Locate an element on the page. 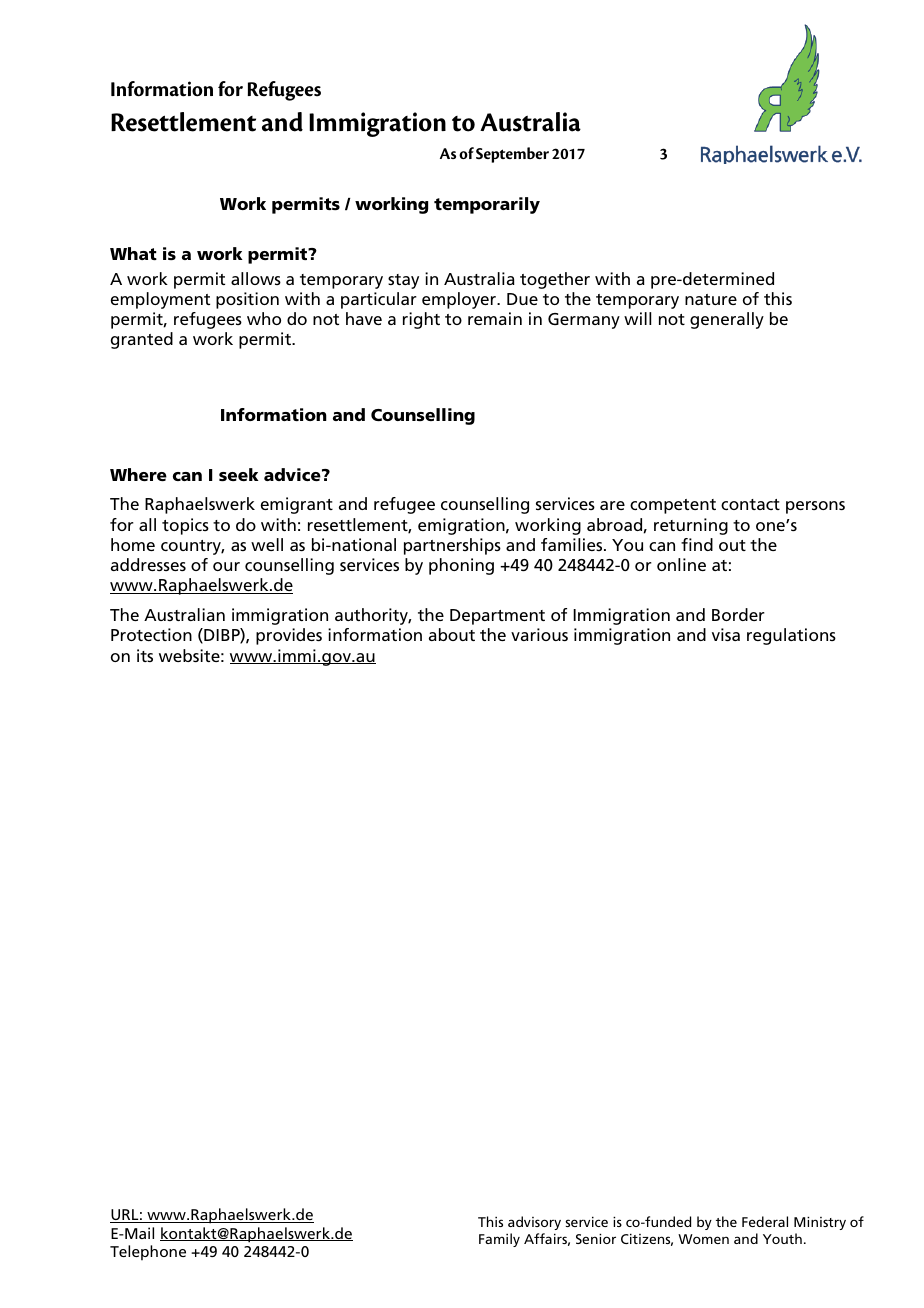 Image resolution: width=924 pixels, height=1308 pixels. Senior is located at coordinates (596, 1238).
